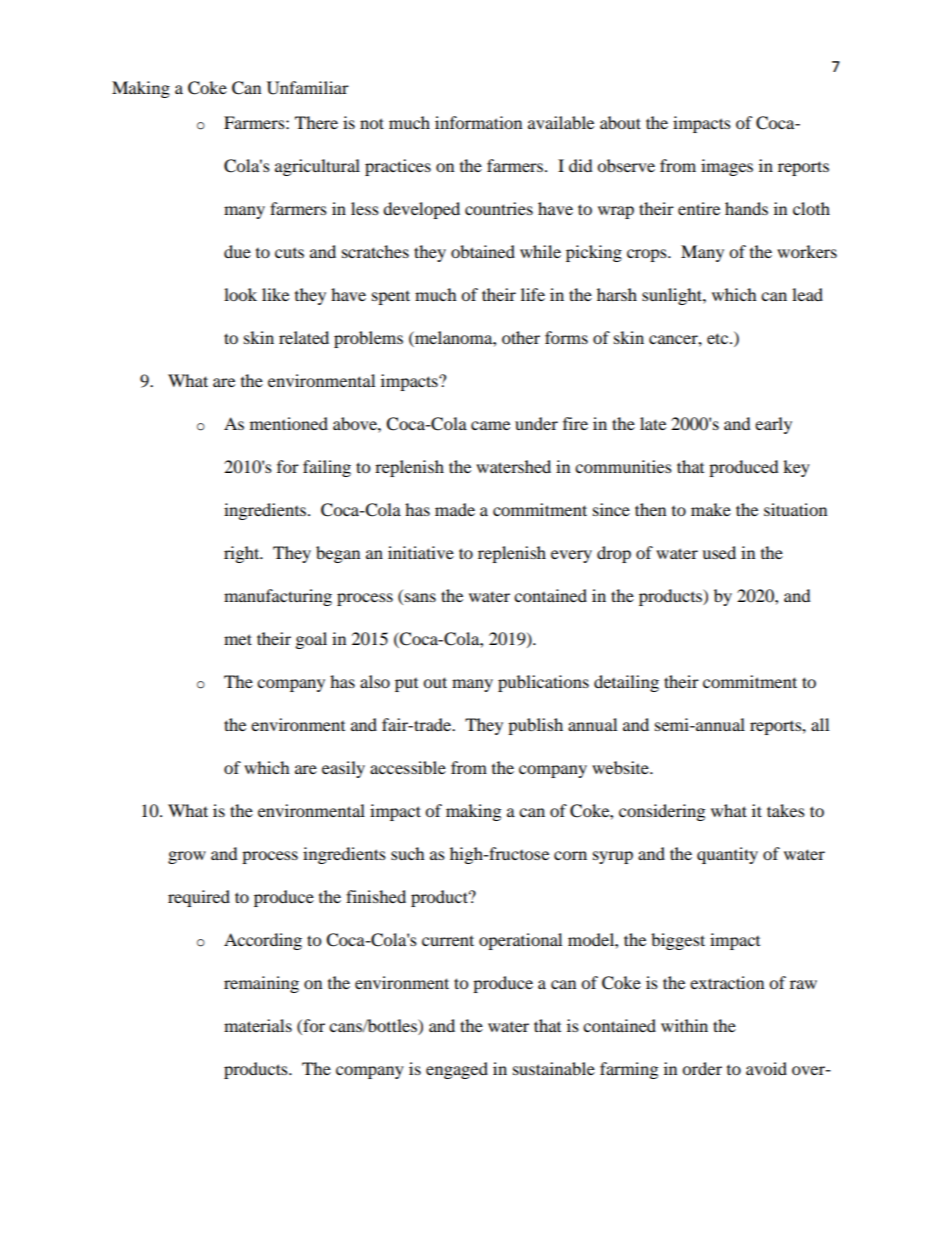 The width and height of the screenshot is (952, 1233). What do you see at coordinates (478, 122) in the screenshot?
I see `information` at bounding box center [478, 122].
